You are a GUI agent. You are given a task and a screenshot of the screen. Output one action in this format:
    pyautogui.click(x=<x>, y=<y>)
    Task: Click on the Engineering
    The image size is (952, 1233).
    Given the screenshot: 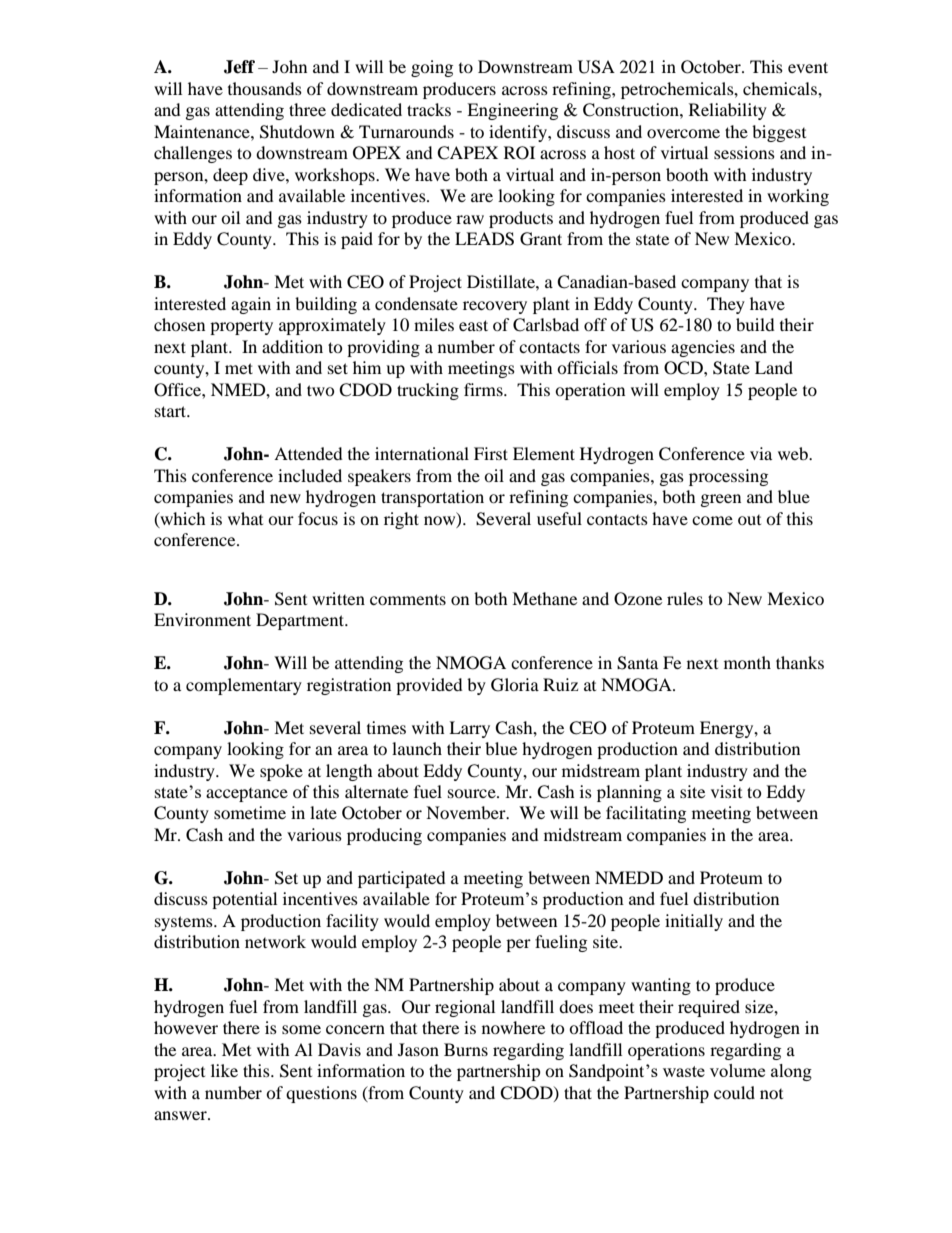 What is the action you would take?
    pyautogui.click(x=512, y=111)
